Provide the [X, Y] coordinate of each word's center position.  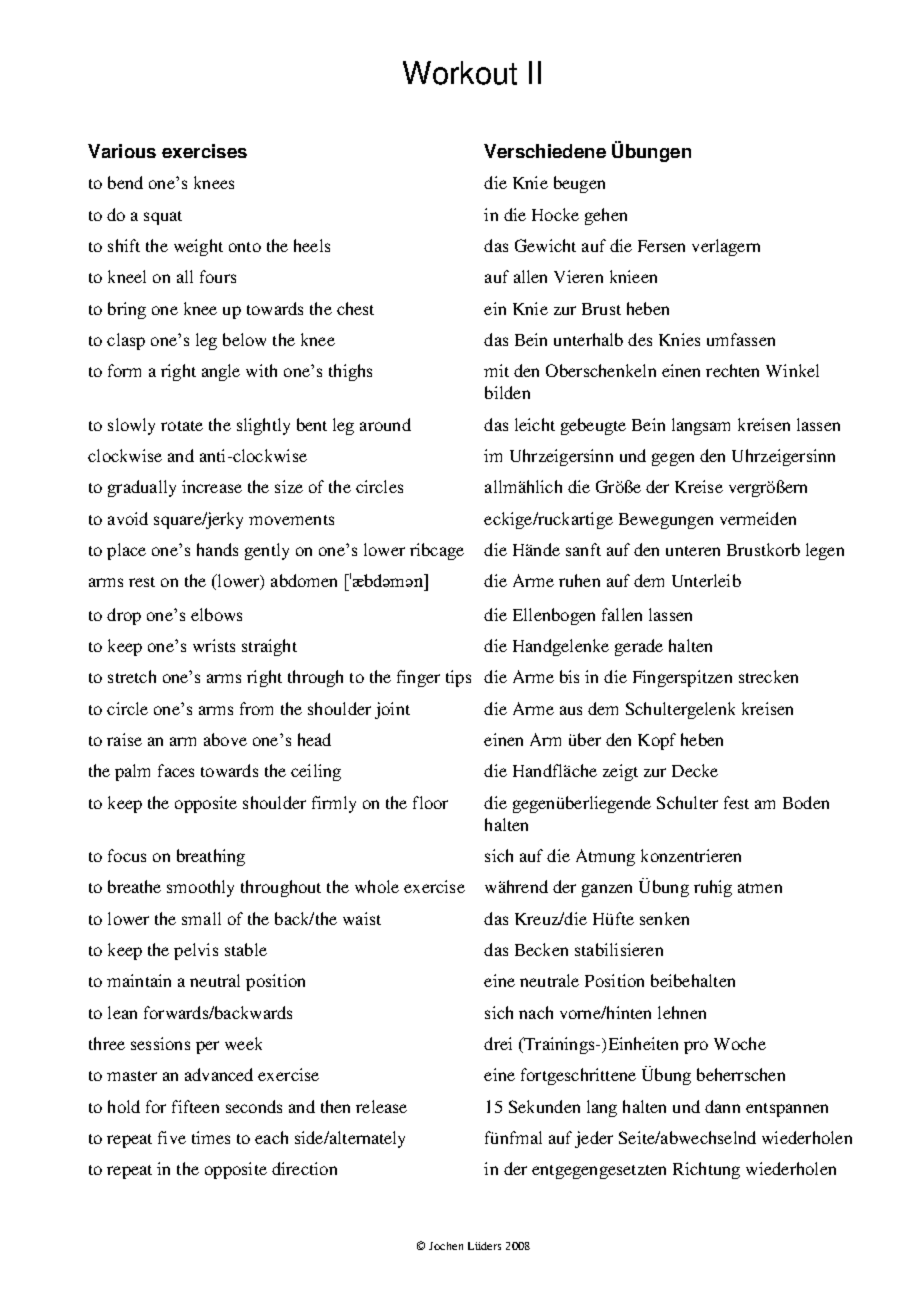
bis [569, 676]
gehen [606, 216]
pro [696, 1047]
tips [458, 678]
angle [221, 372]
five [172, 1137]
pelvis [196, 951]
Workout [460, 73]
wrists [214, 645]
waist [362, 918]
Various [122, 151]
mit [496, 370]
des [640, 339]
